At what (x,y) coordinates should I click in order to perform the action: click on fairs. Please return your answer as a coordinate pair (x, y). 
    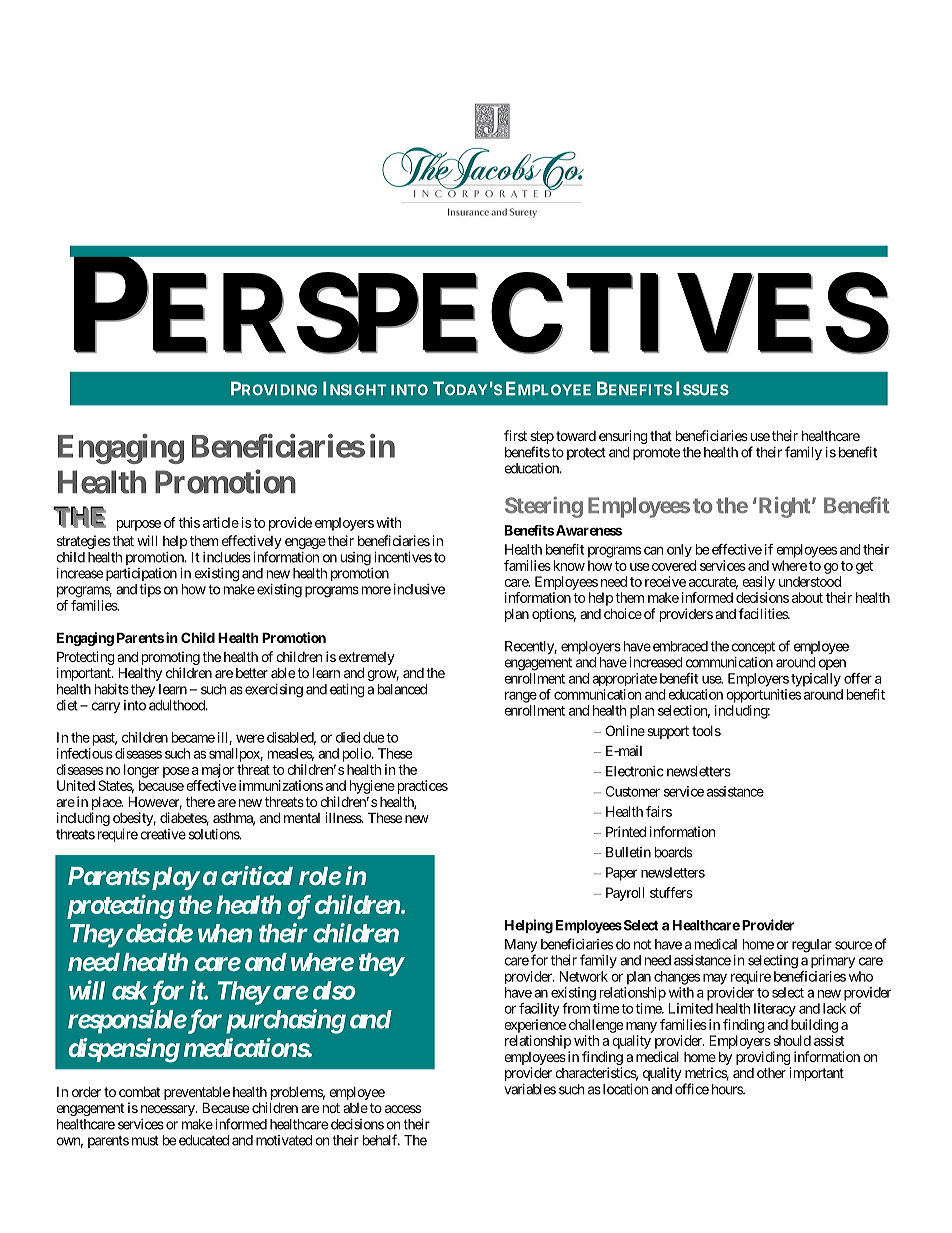
    Looking at the image, I should click on (659, 811).
